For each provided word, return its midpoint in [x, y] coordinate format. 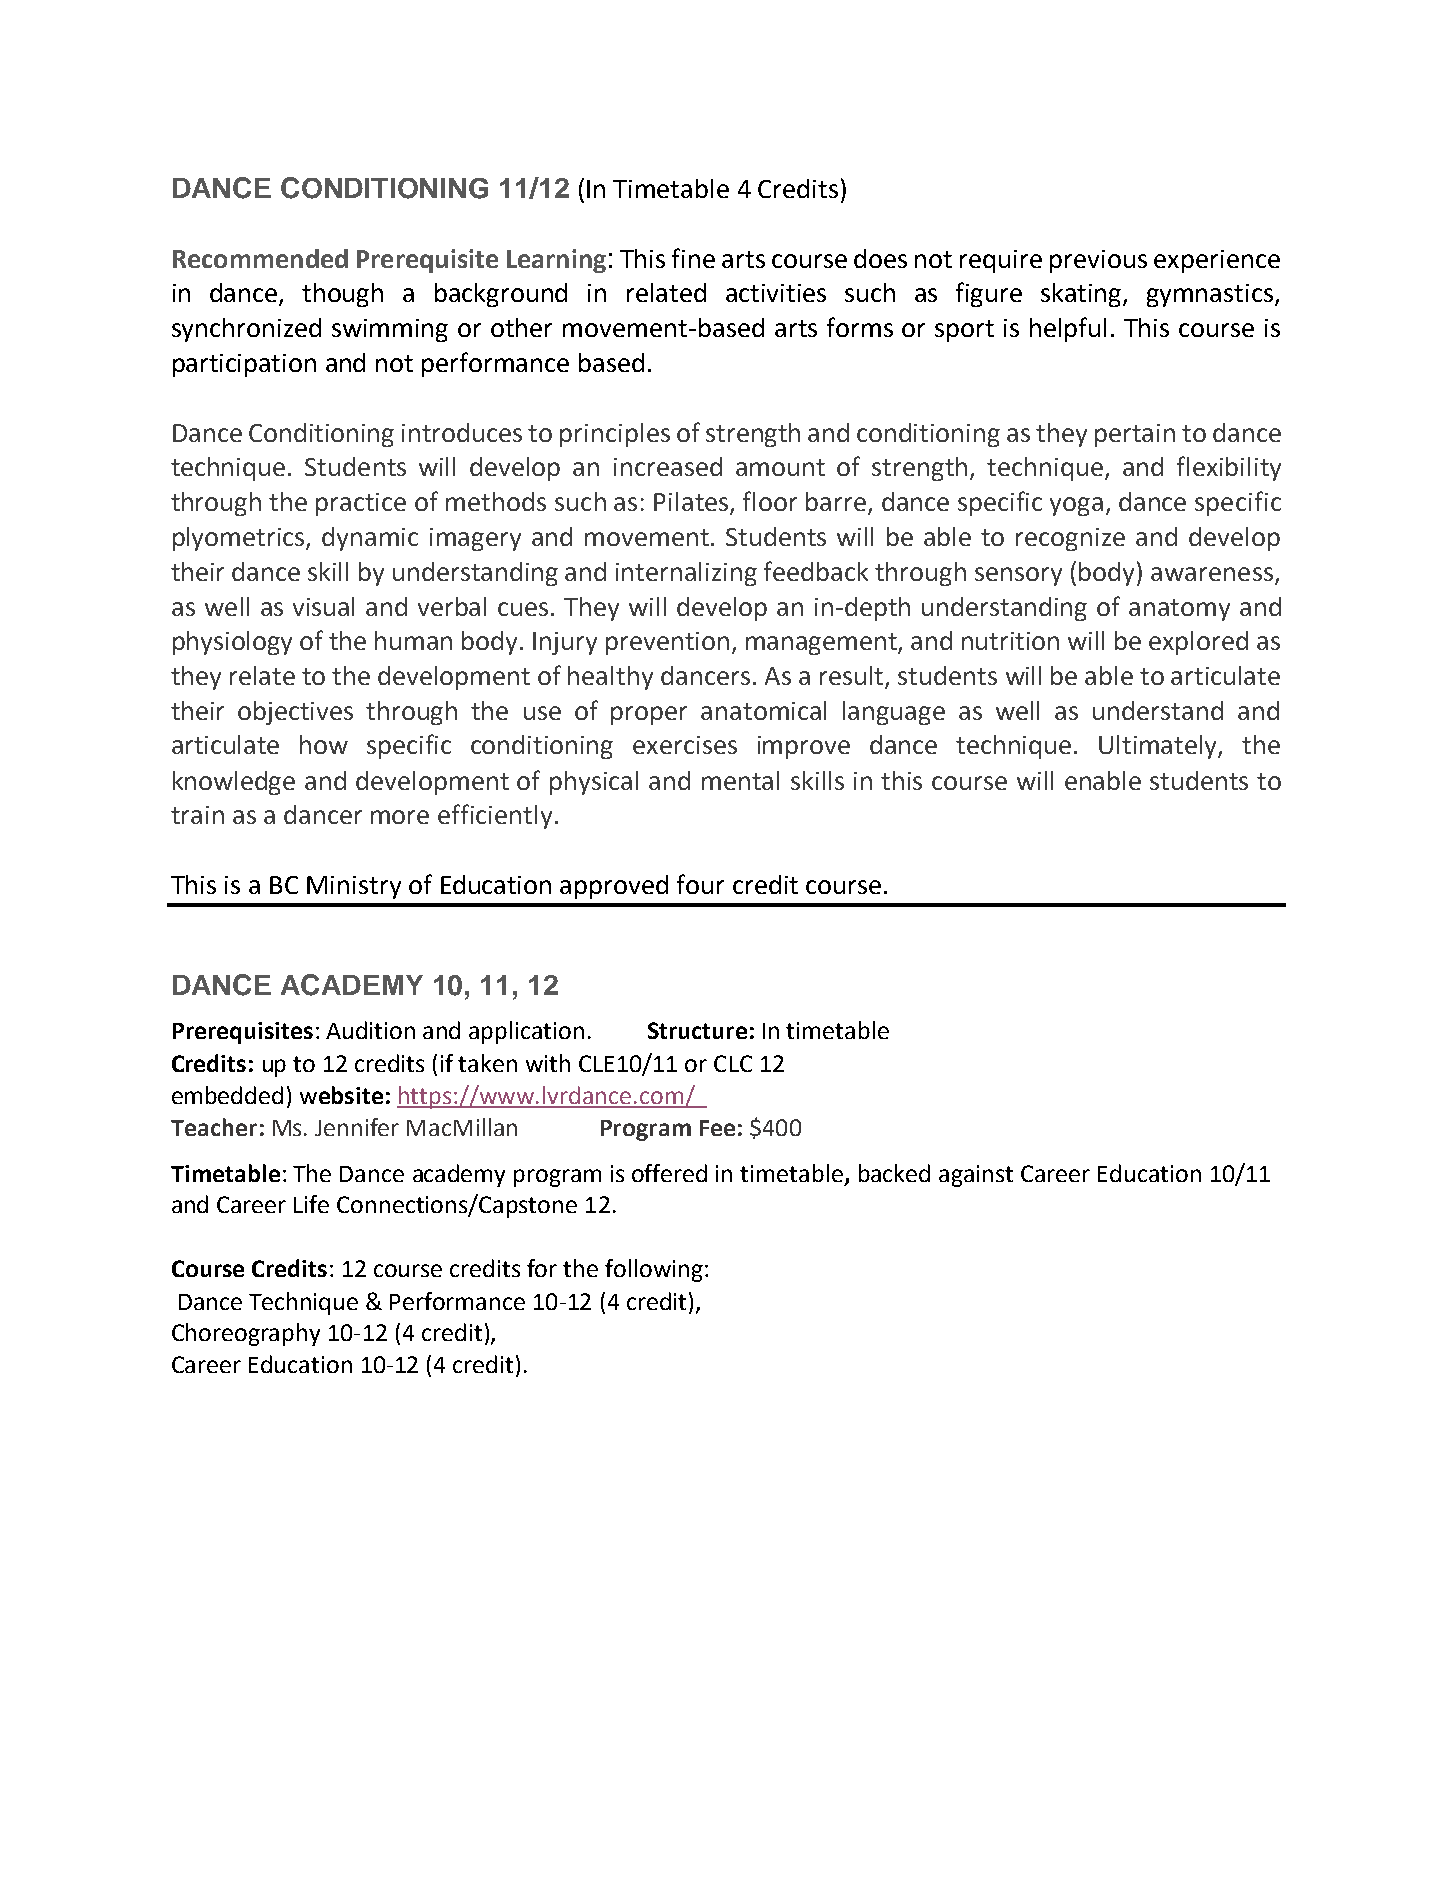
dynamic [370, 539]
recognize [1070, 539]
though [342, 295]
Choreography [246, 1334]
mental [740, 780]
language [894, 713]
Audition [370, 1030]
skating [1082, 295]
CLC [733, 1063]
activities [776, 293]
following [654, 1270]
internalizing [686, 574]
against [976, 1176]
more [400, 817]
